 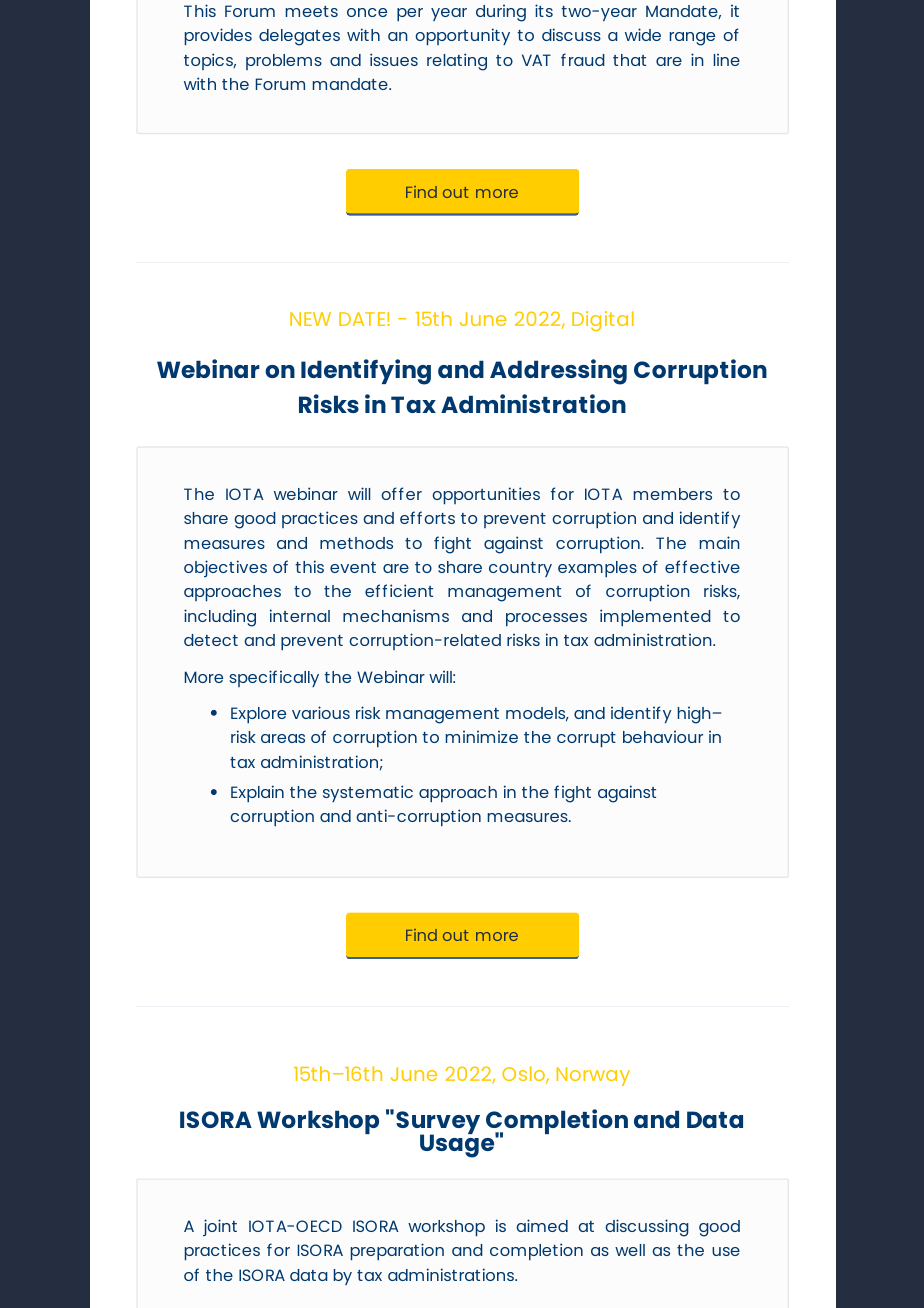 What do you see at coordinates (643, 34) in the document?
I see `wide` at bounding box center [643, 34].
